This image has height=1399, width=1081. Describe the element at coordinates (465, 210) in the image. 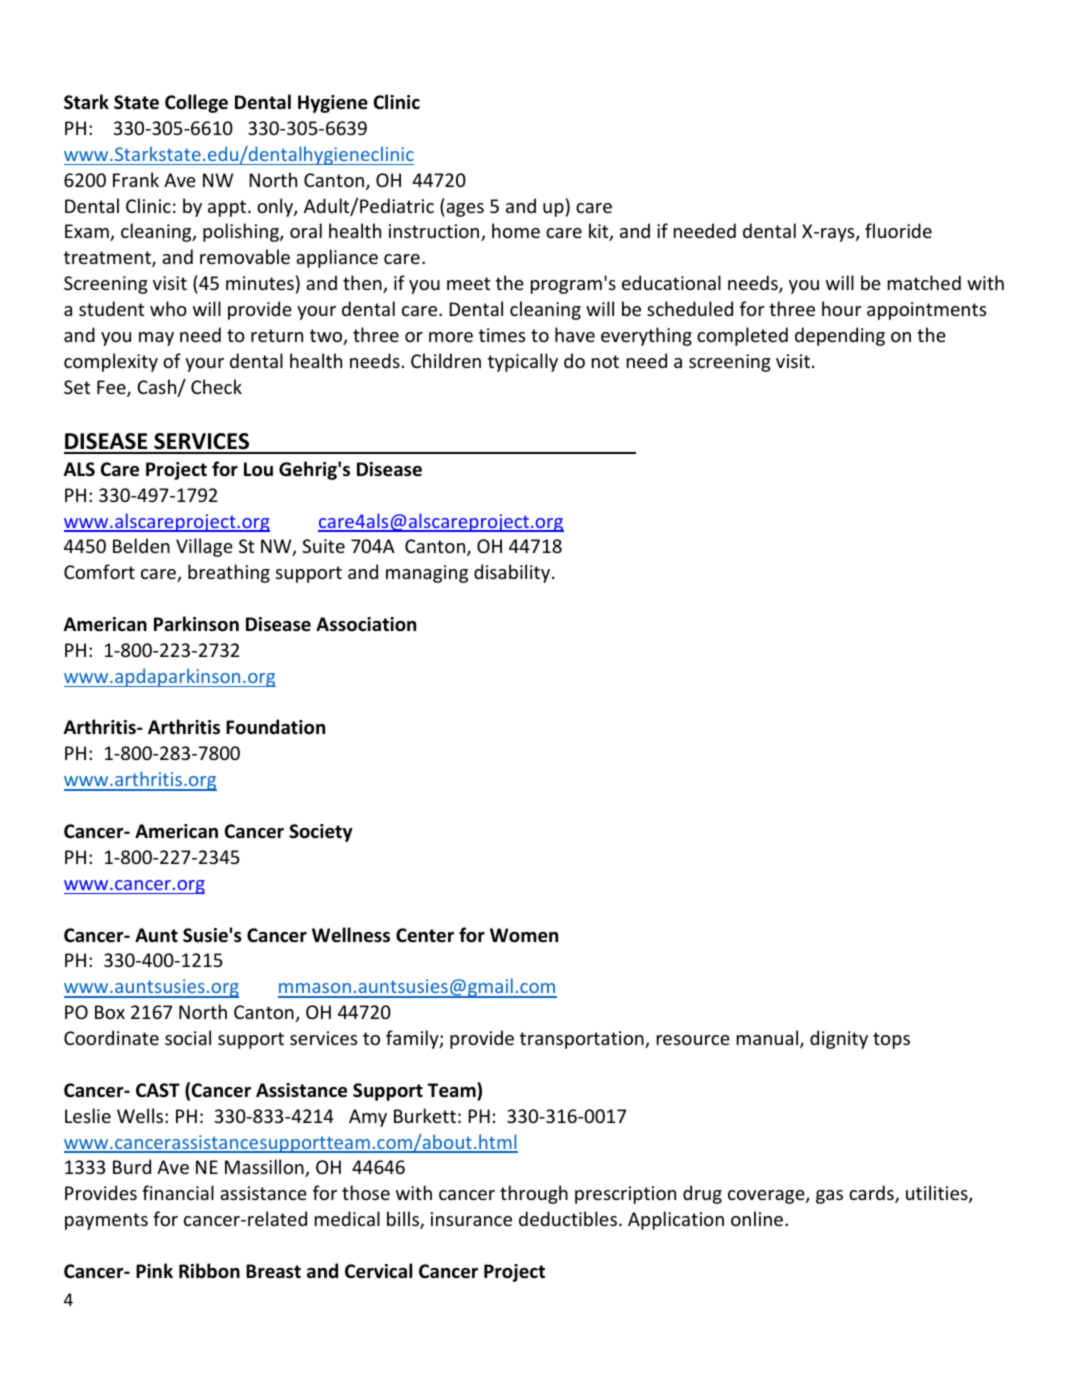

I see `ages` at that location.
